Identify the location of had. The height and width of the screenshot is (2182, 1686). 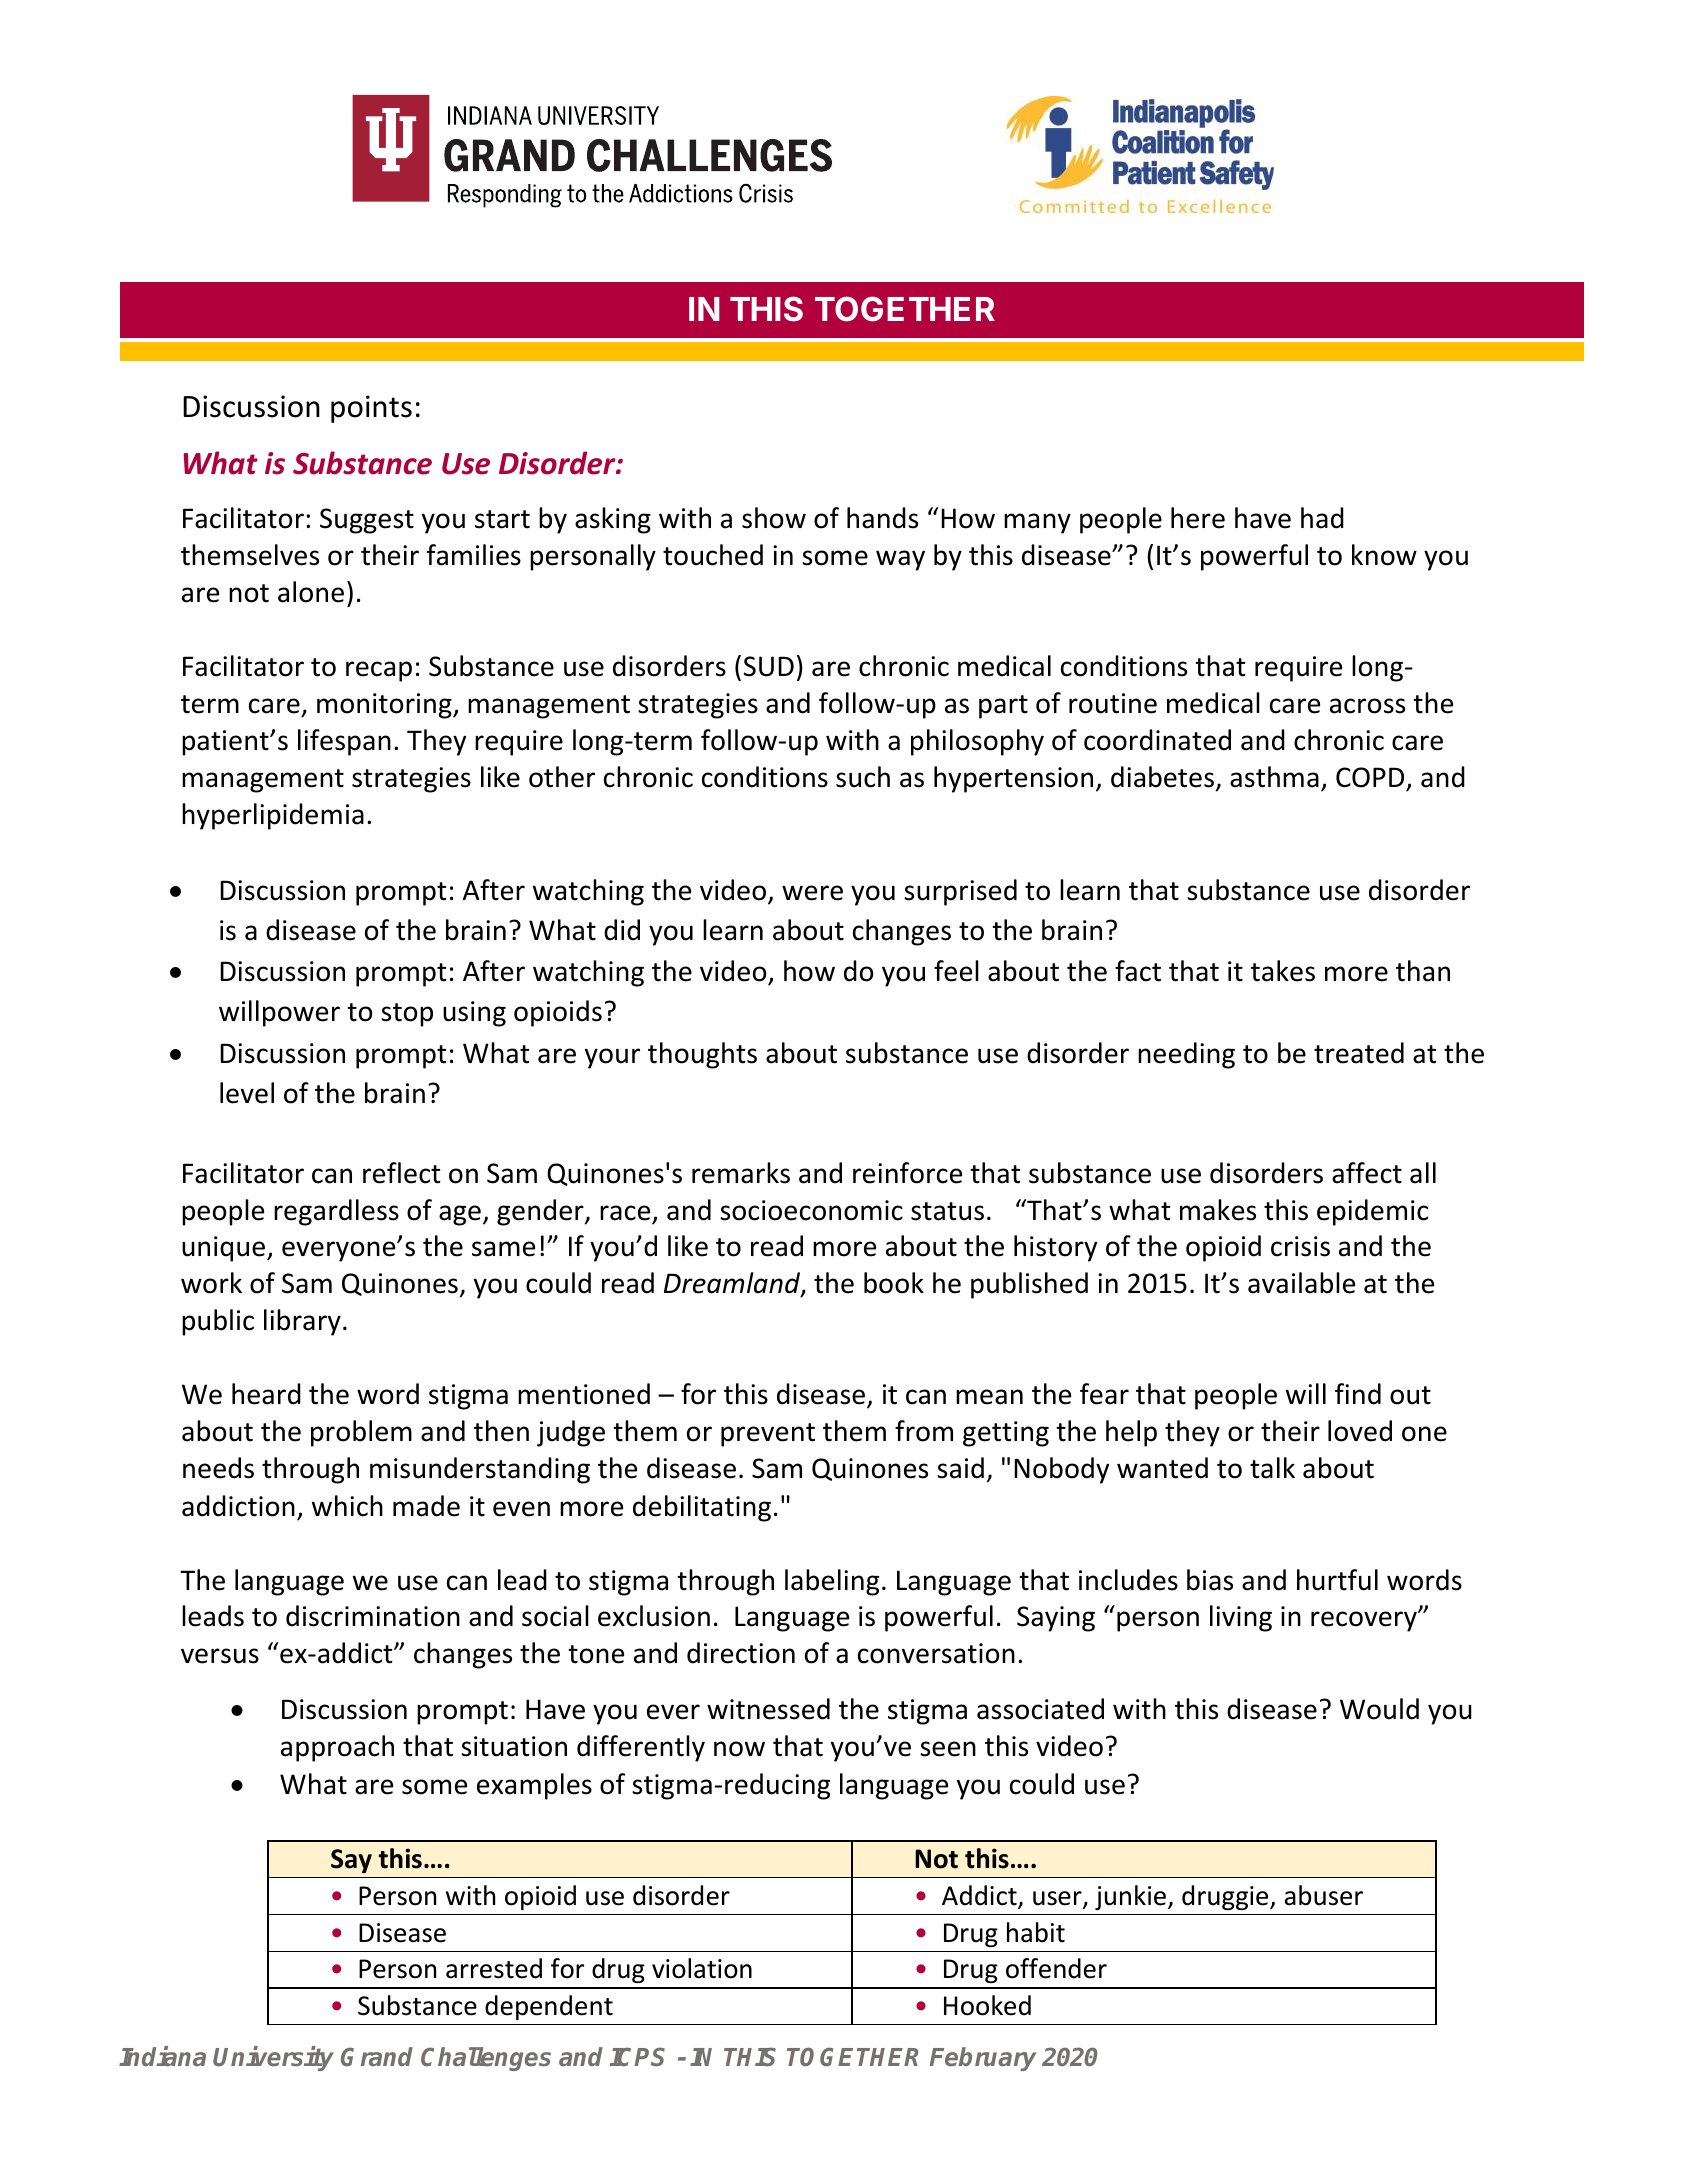
(1322, 518).
